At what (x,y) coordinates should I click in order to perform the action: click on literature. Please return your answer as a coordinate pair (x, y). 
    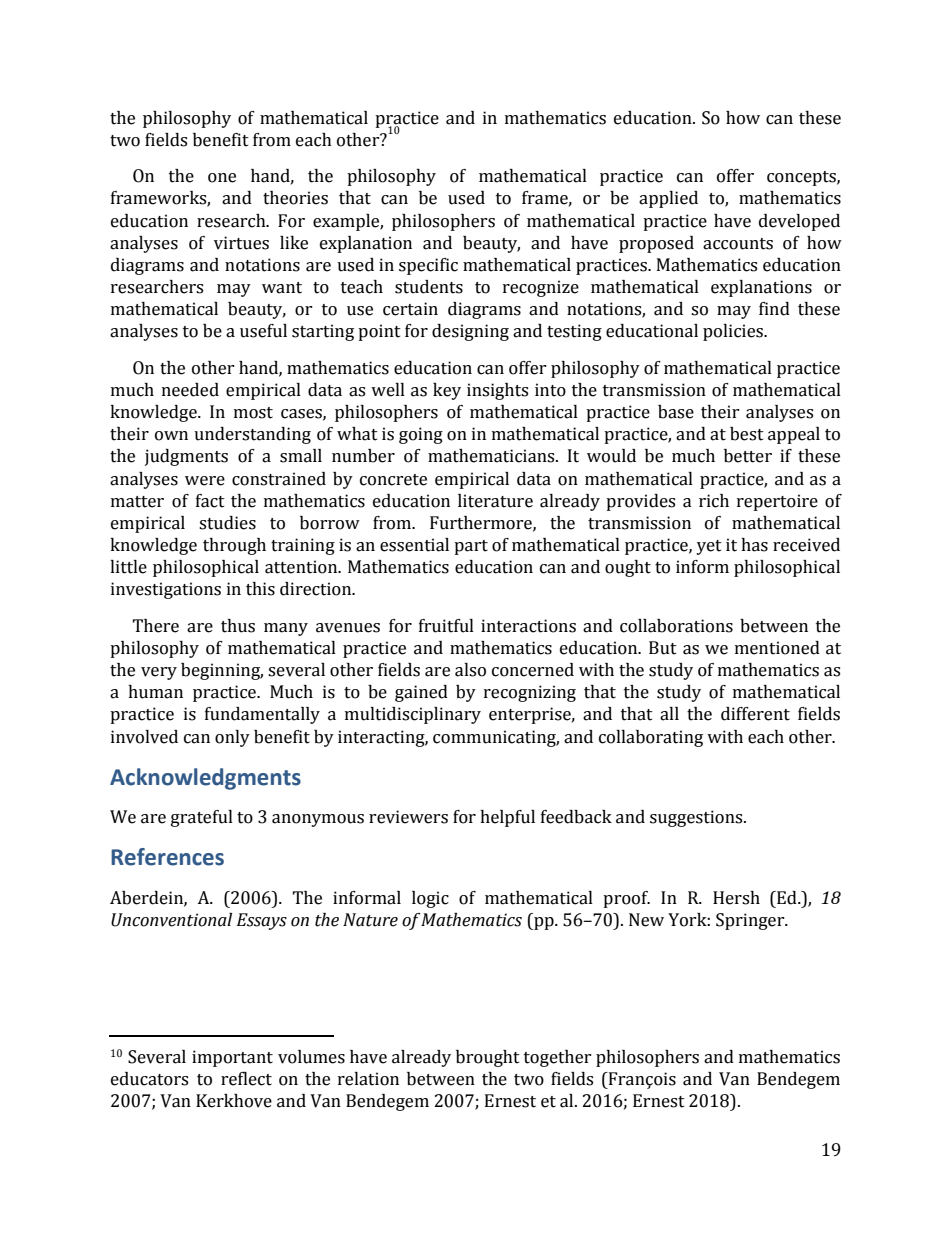
    Looking at the image, I should click on (495, 501).
